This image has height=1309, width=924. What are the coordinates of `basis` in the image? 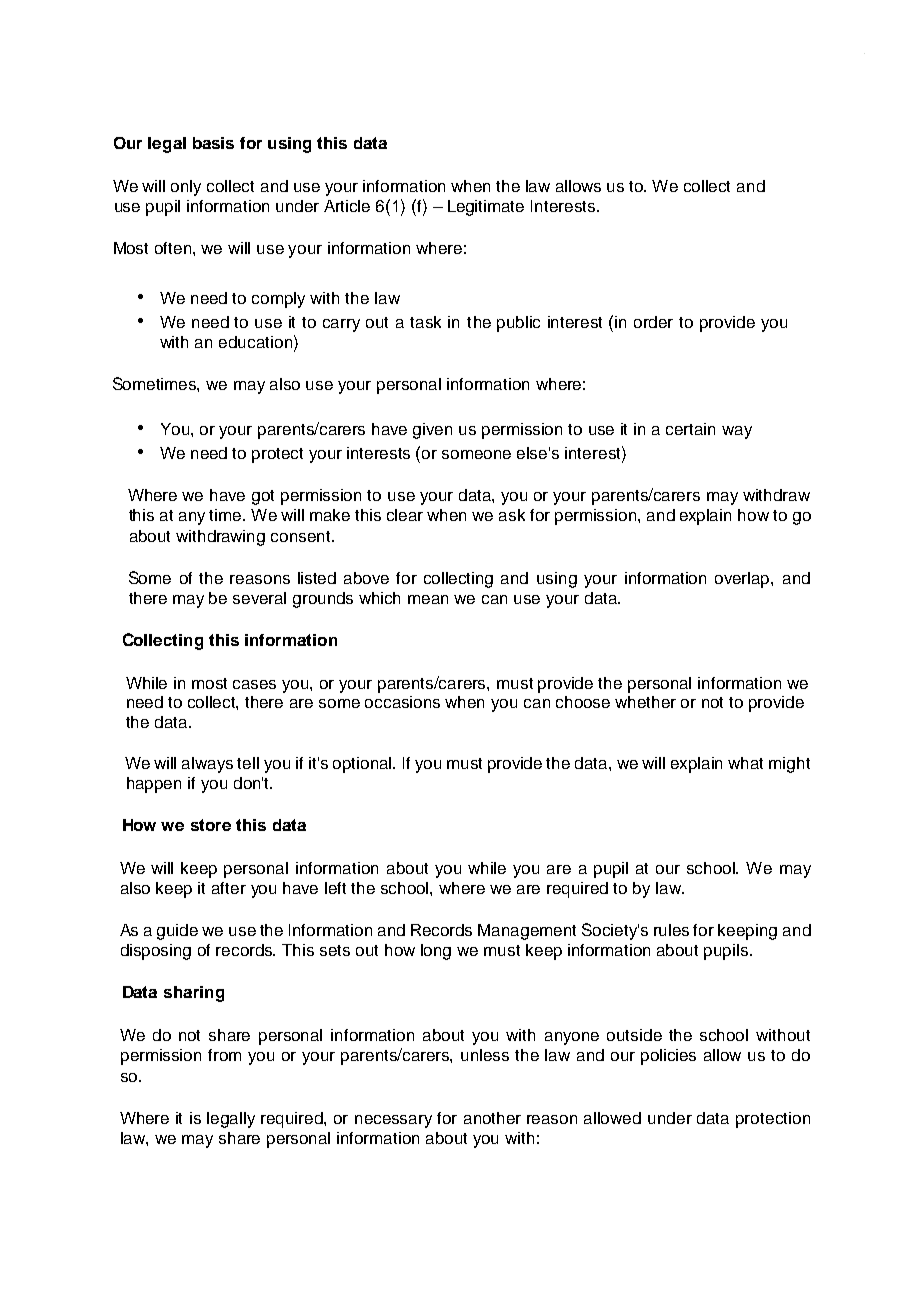 It's located at (213, 143).
